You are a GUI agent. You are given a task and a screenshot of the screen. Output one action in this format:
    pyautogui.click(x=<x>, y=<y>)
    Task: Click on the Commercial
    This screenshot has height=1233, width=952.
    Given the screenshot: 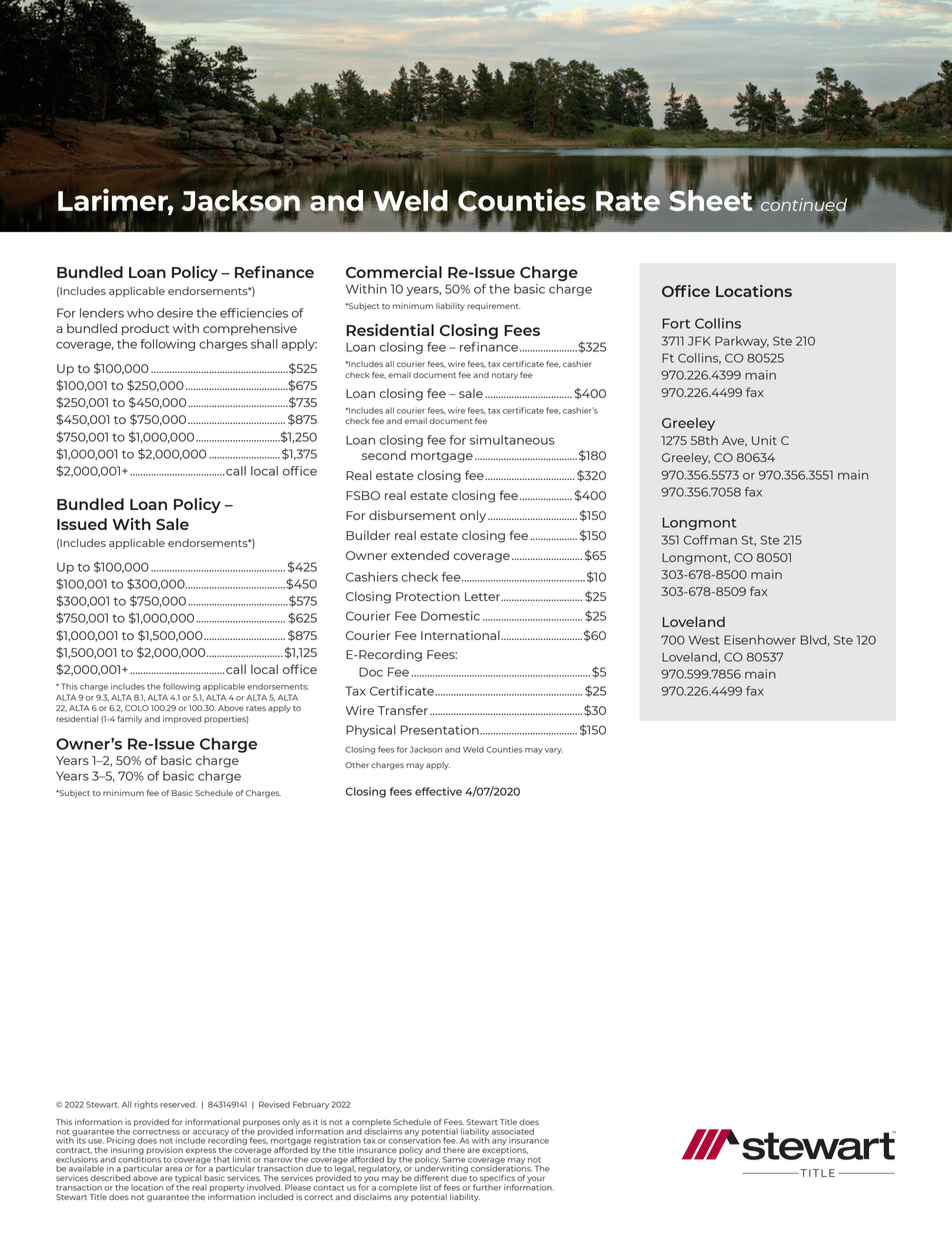 What is the action you would take?
    pyautogui.click(x=394, y=272)
